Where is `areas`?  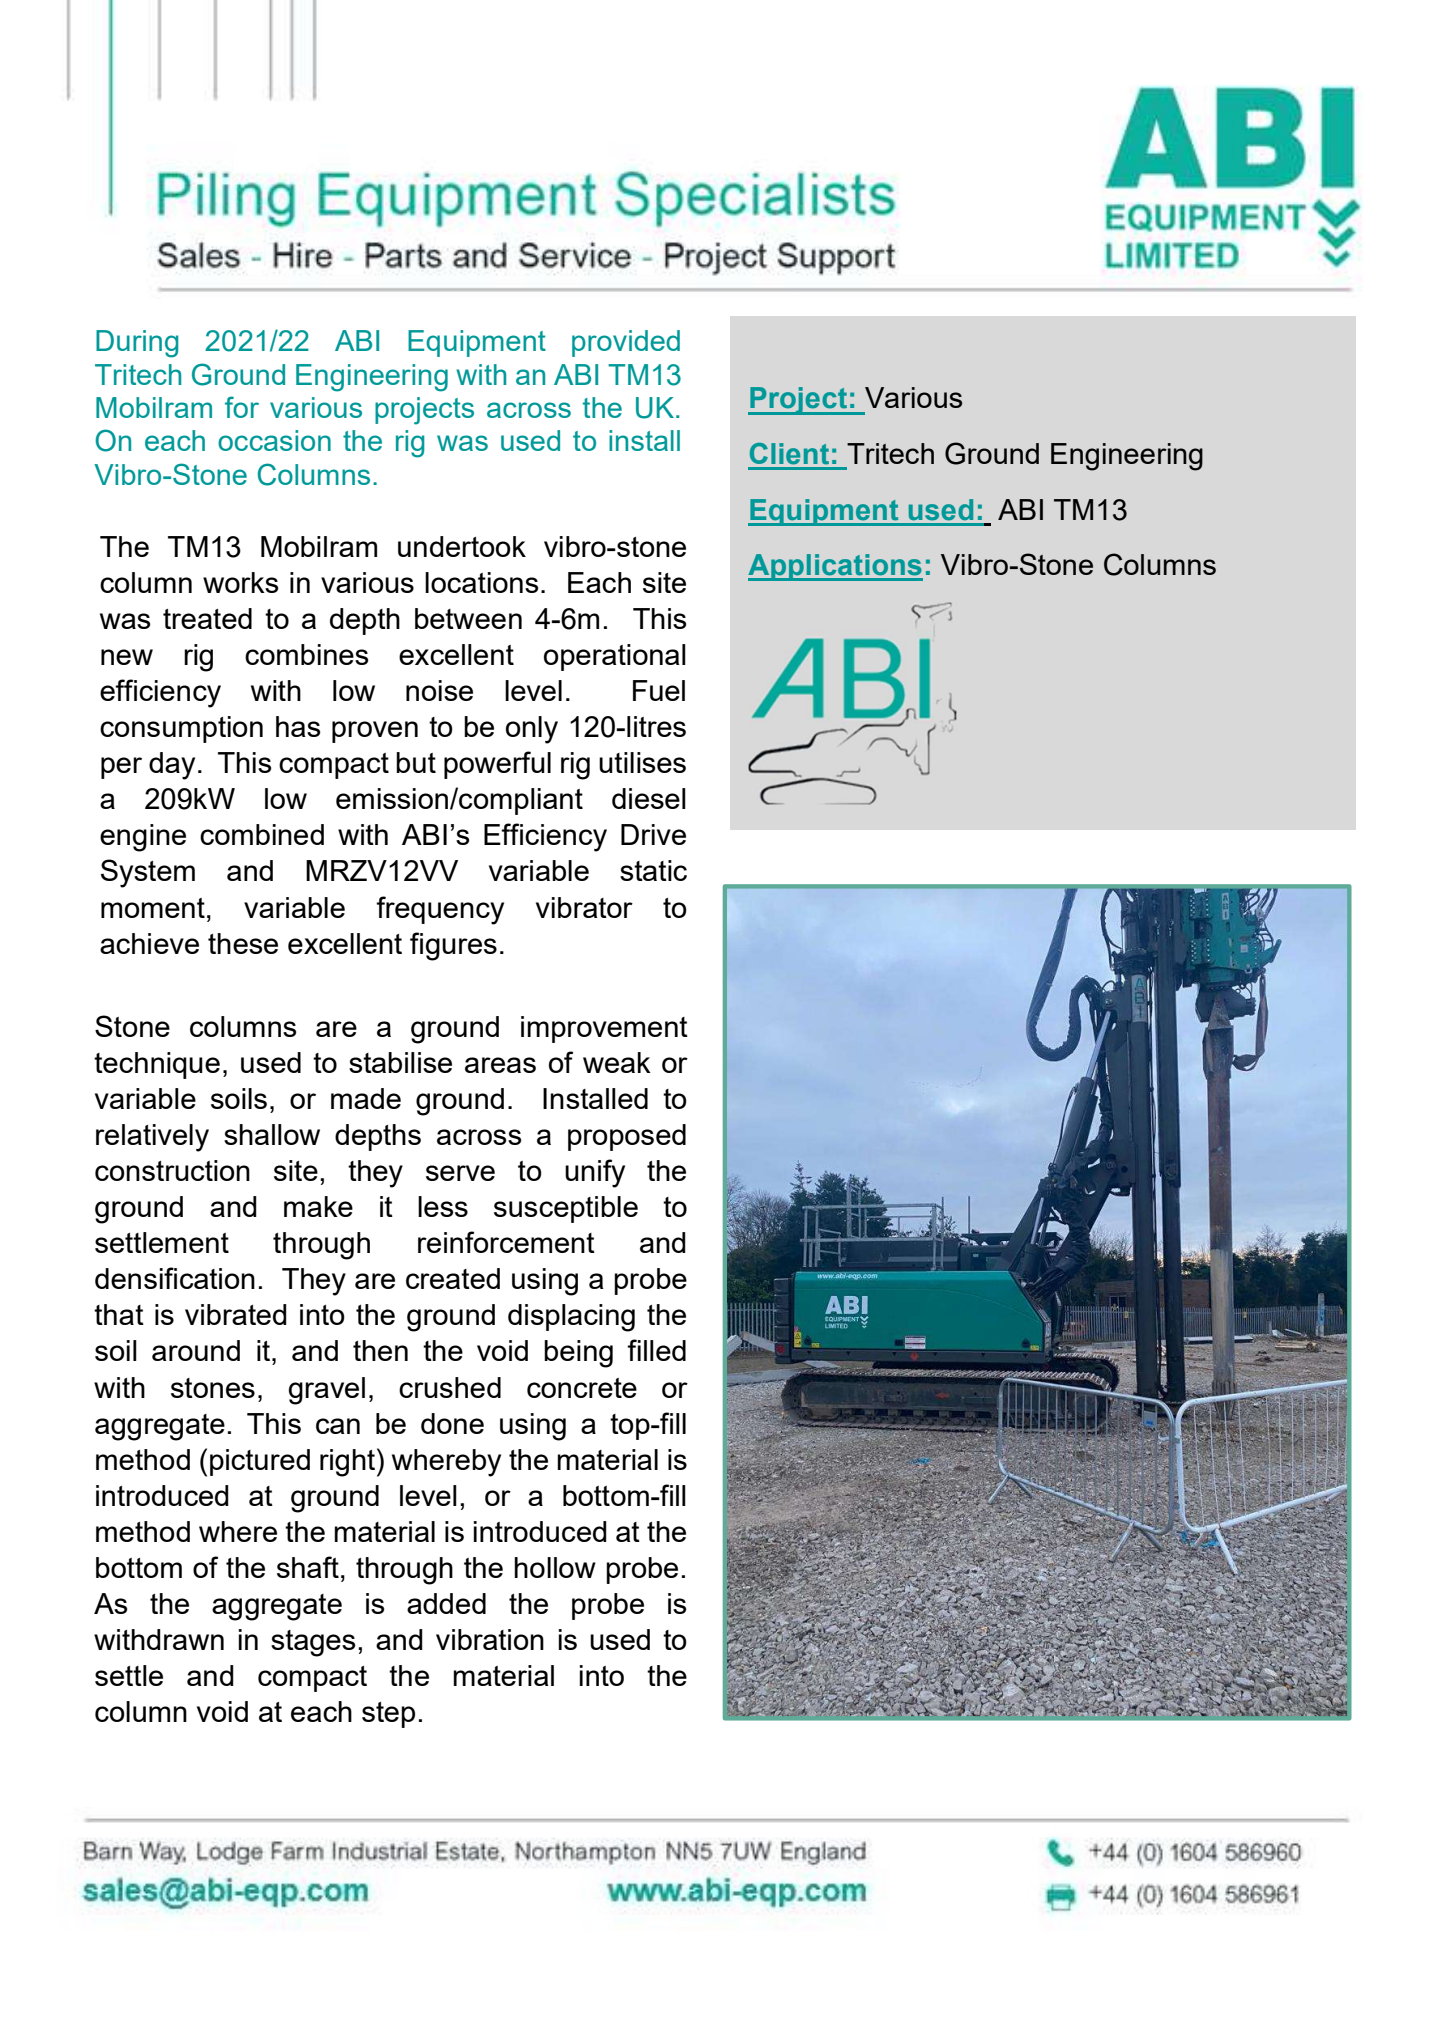
areas is located at coordinates (500, 1065).
